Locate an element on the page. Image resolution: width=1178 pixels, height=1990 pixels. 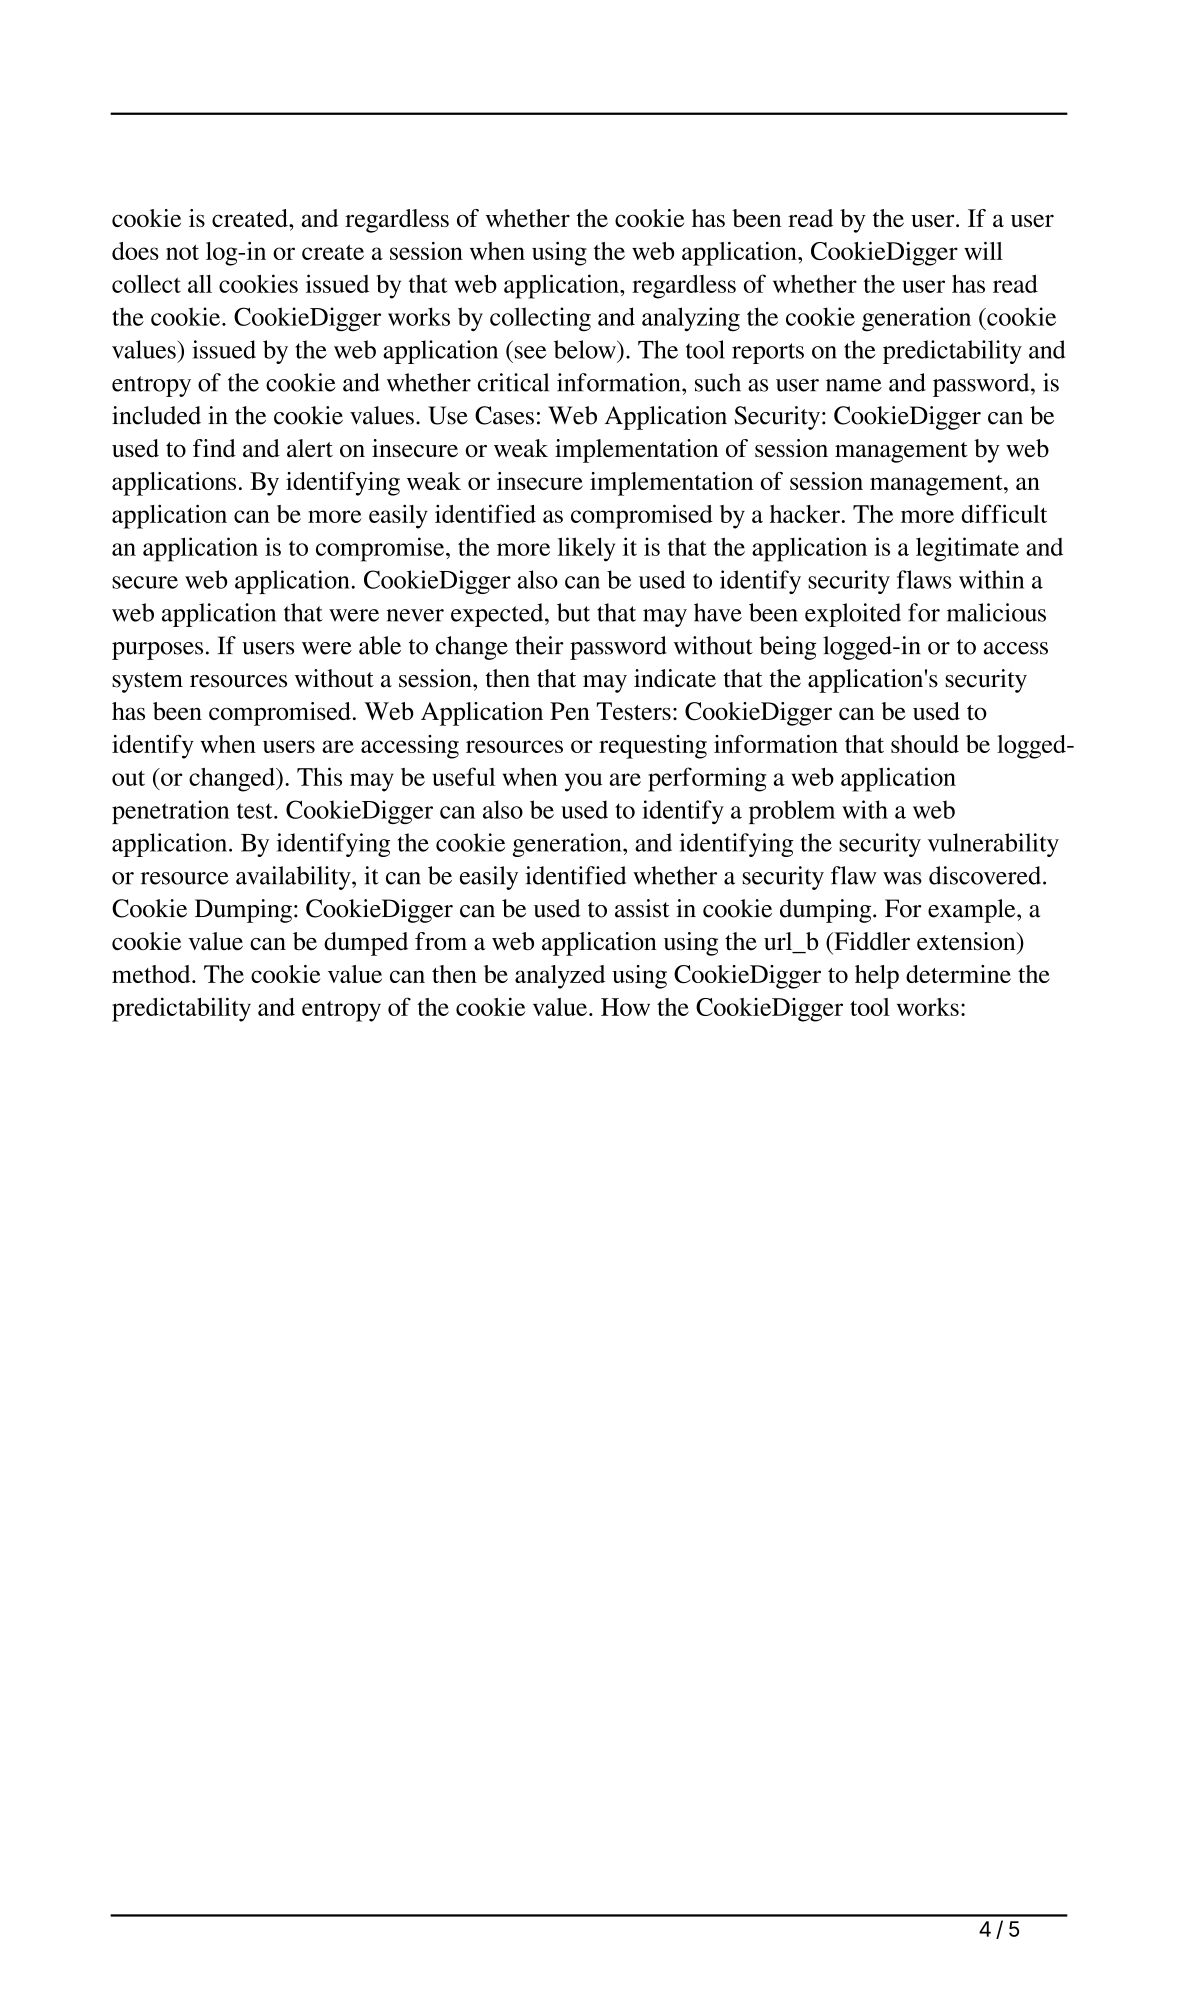
method is located at coordinates (152, 974).
